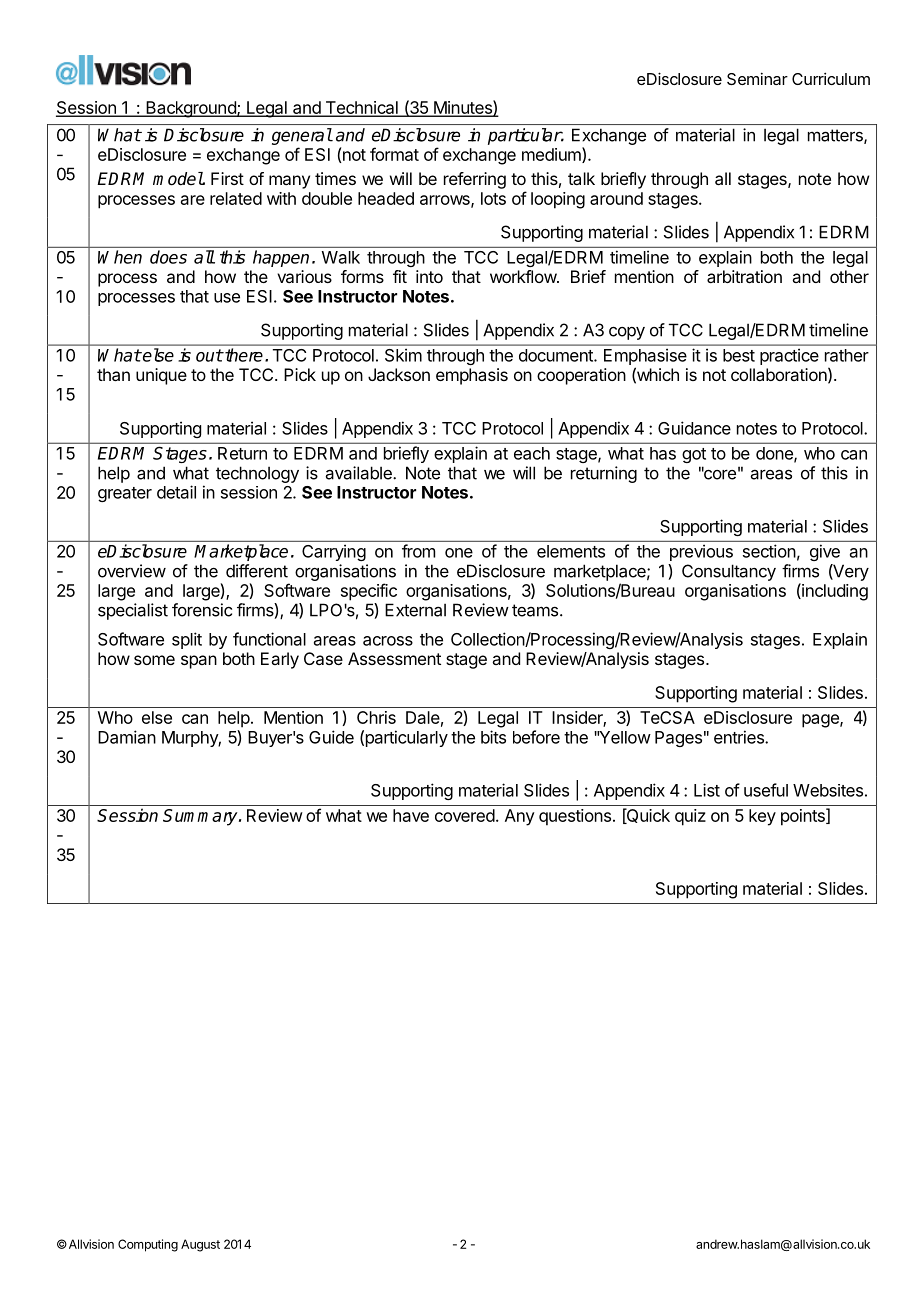  Describe the element at coordinates (199, 662) in the screenshot. I see `span` at that location.
